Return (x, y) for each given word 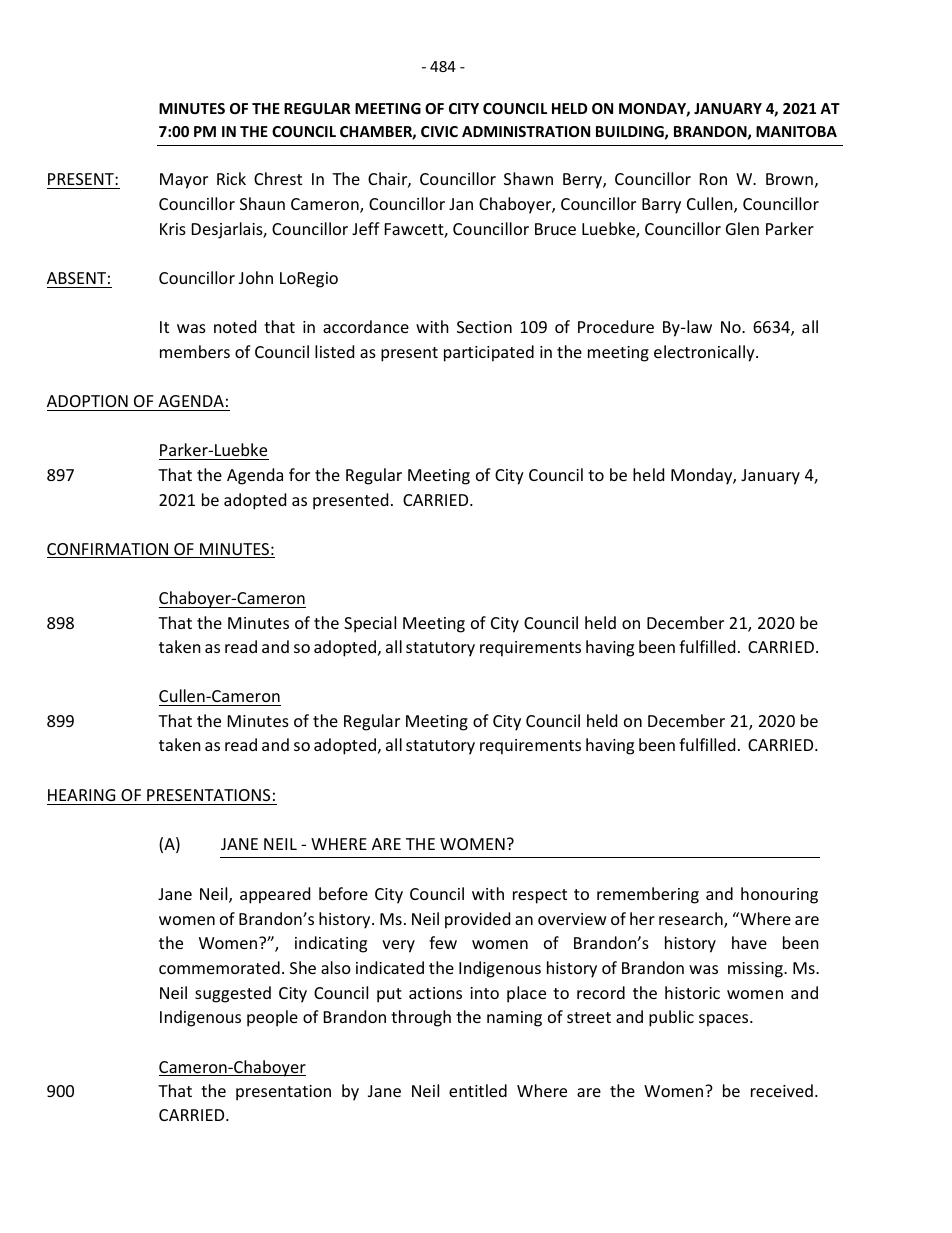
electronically (705, 353)
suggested (233, 994)
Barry (661, 206)
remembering (648, 895)
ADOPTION (87, 401)
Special (370, 624)
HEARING (81, 795)
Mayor (184, 181)
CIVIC (439, 131)
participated (489, 353)
